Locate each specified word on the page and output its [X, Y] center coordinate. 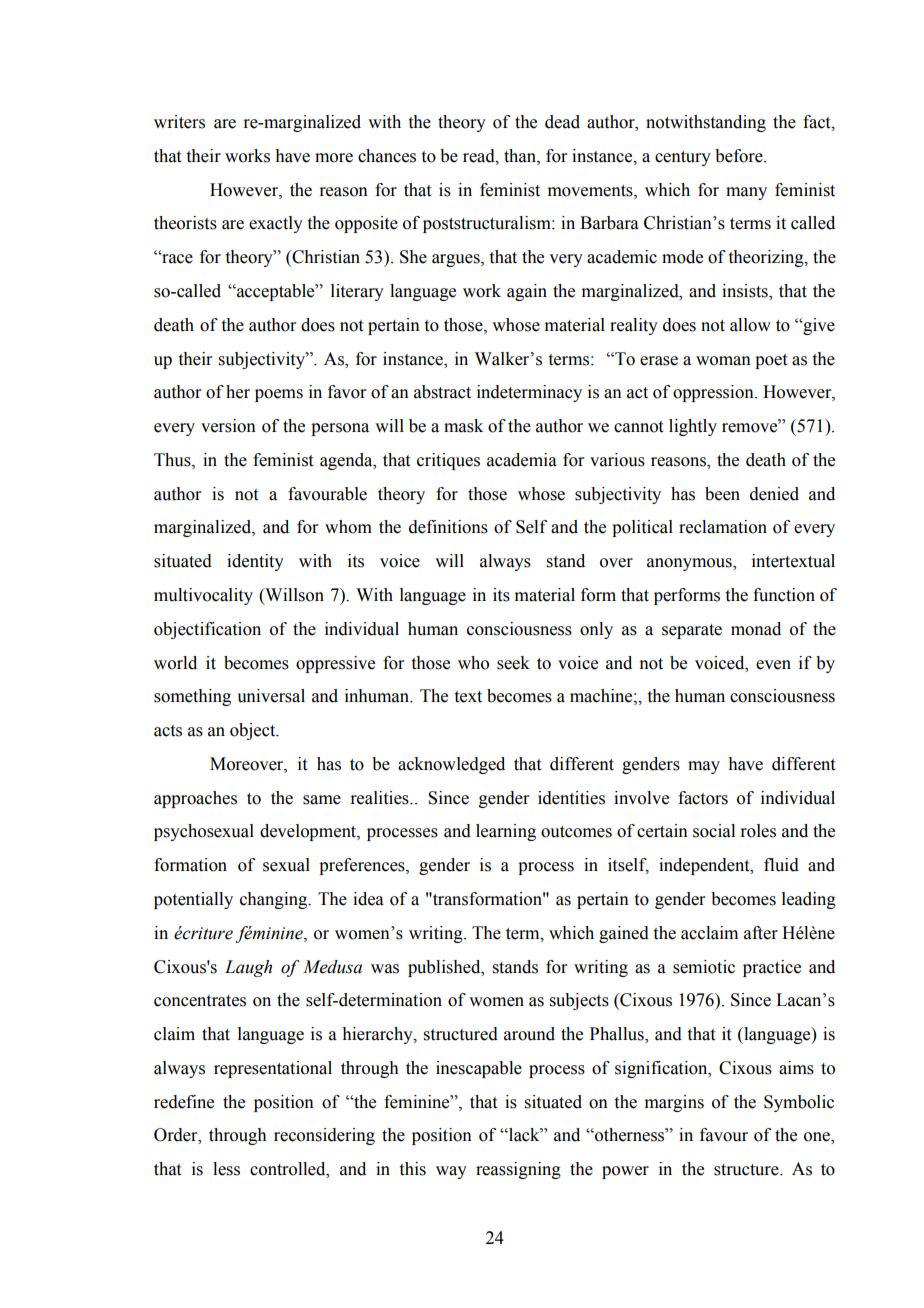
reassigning [518, 1170]
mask [463, 426]
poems [279, 395]
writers [179, 122]
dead [562, 122]
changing [275, 900]
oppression [714, 393]
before [740, 156]
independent [705, 866]
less [226, 1169]
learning [506, 832]
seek [513, 663]
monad [756, 629]
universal [271, 696]
